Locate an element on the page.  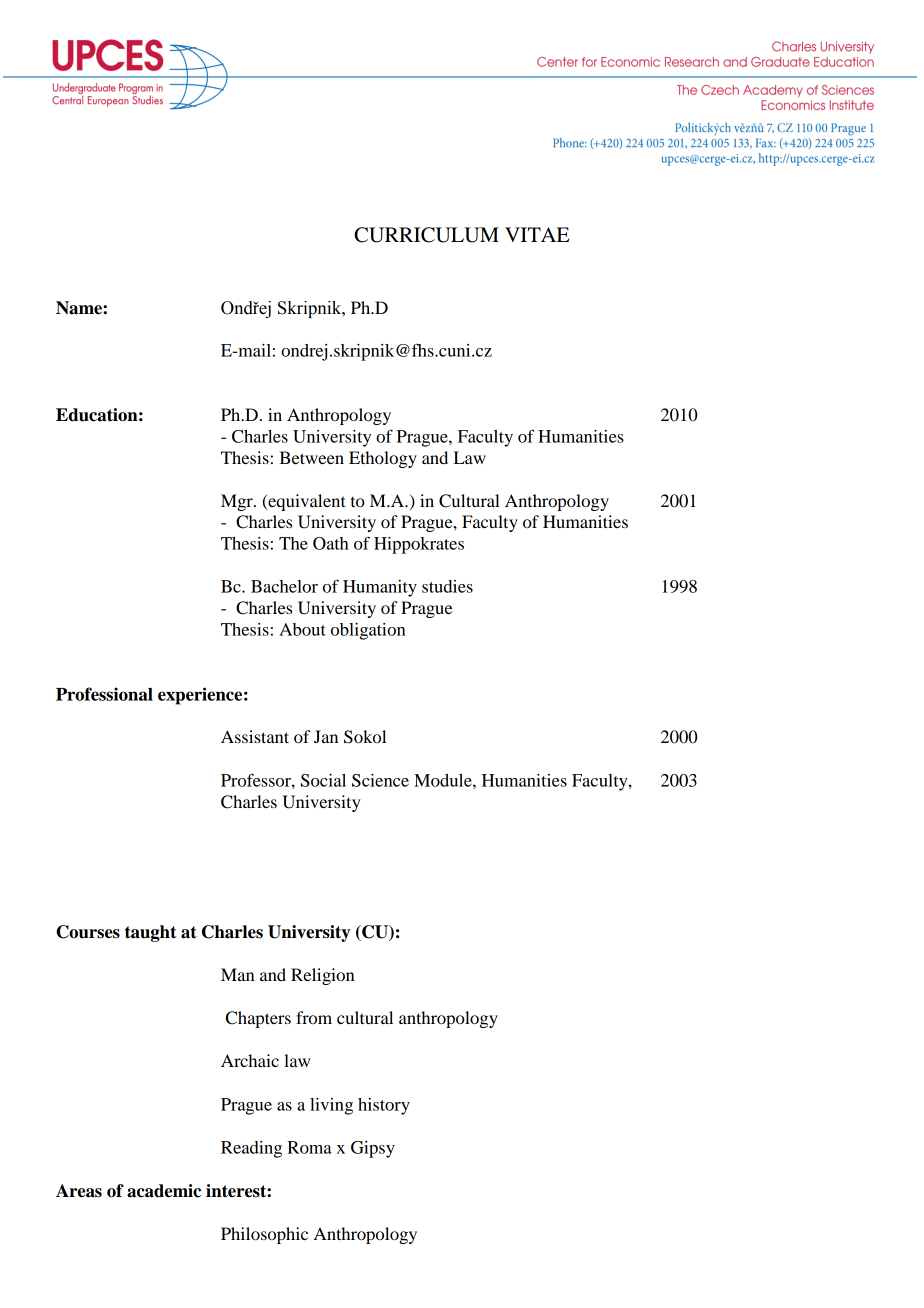
Professional is located at coordinates (104, 694).
